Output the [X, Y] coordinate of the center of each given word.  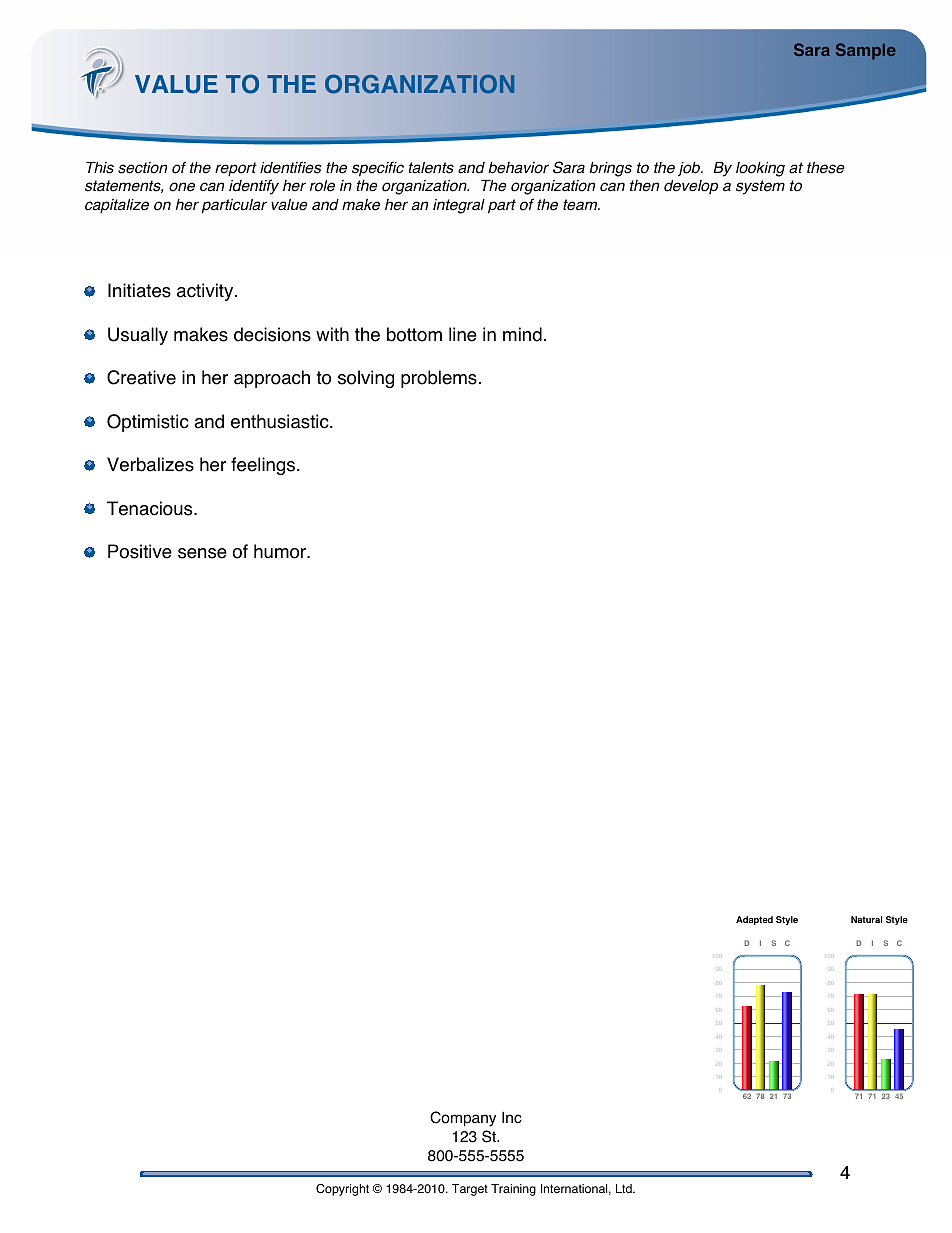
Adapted [754, 920]
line [463, 334]
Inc [512, 1118]
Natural [866, 919]
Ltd [625, 1189]
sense [202, 553]
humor [281, 551]
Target [470, 1190]
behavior [518, 167]
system [760, 187]
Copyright [342, 1190]
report [236, 169]
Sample [866, 51]
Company [463, 1119]
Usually [138, 336]
